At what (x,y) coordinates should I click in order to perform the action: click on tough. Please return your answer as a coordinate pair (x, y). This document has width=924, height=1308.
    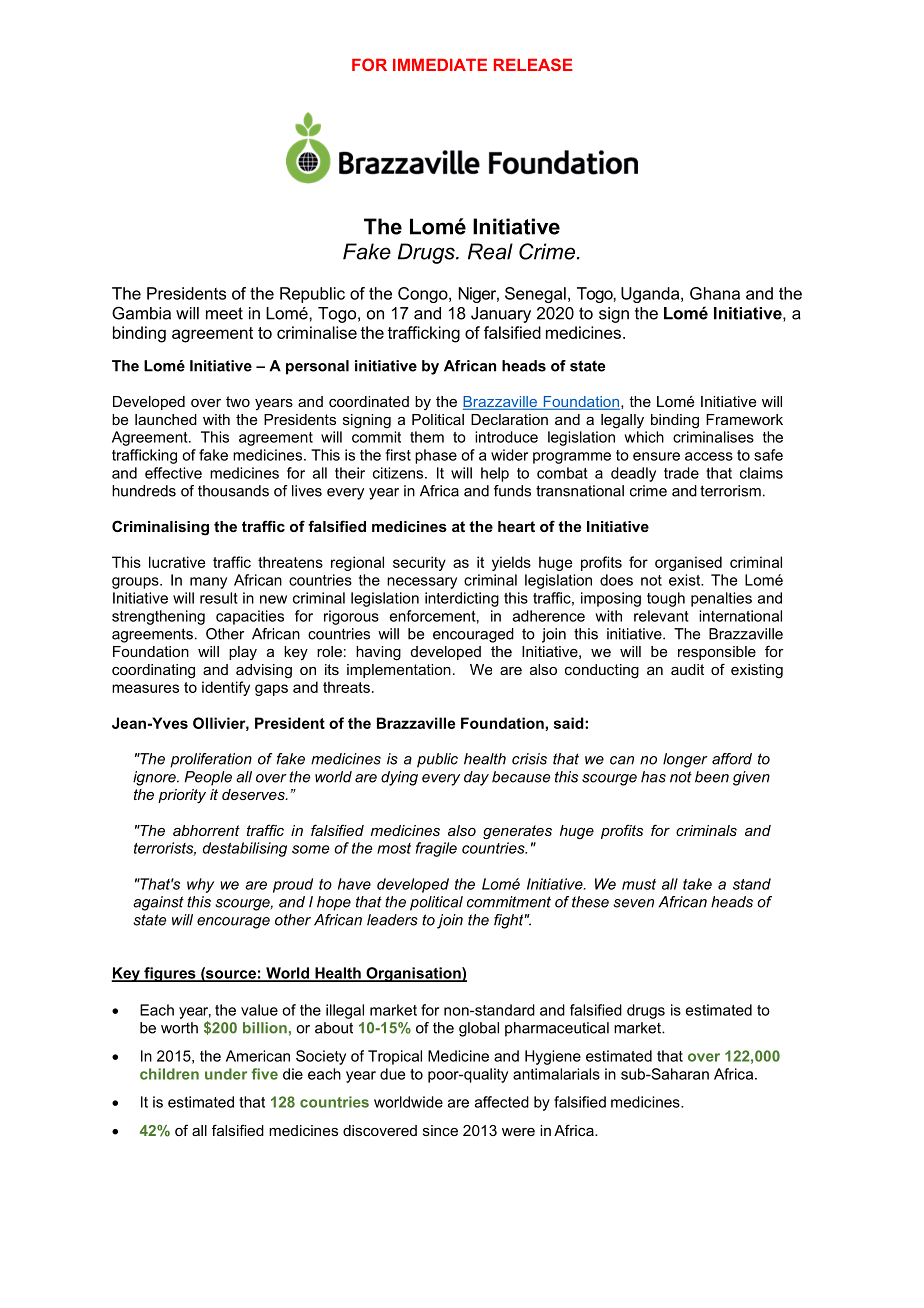
    Looking at the image, I should click on (666, 599).
